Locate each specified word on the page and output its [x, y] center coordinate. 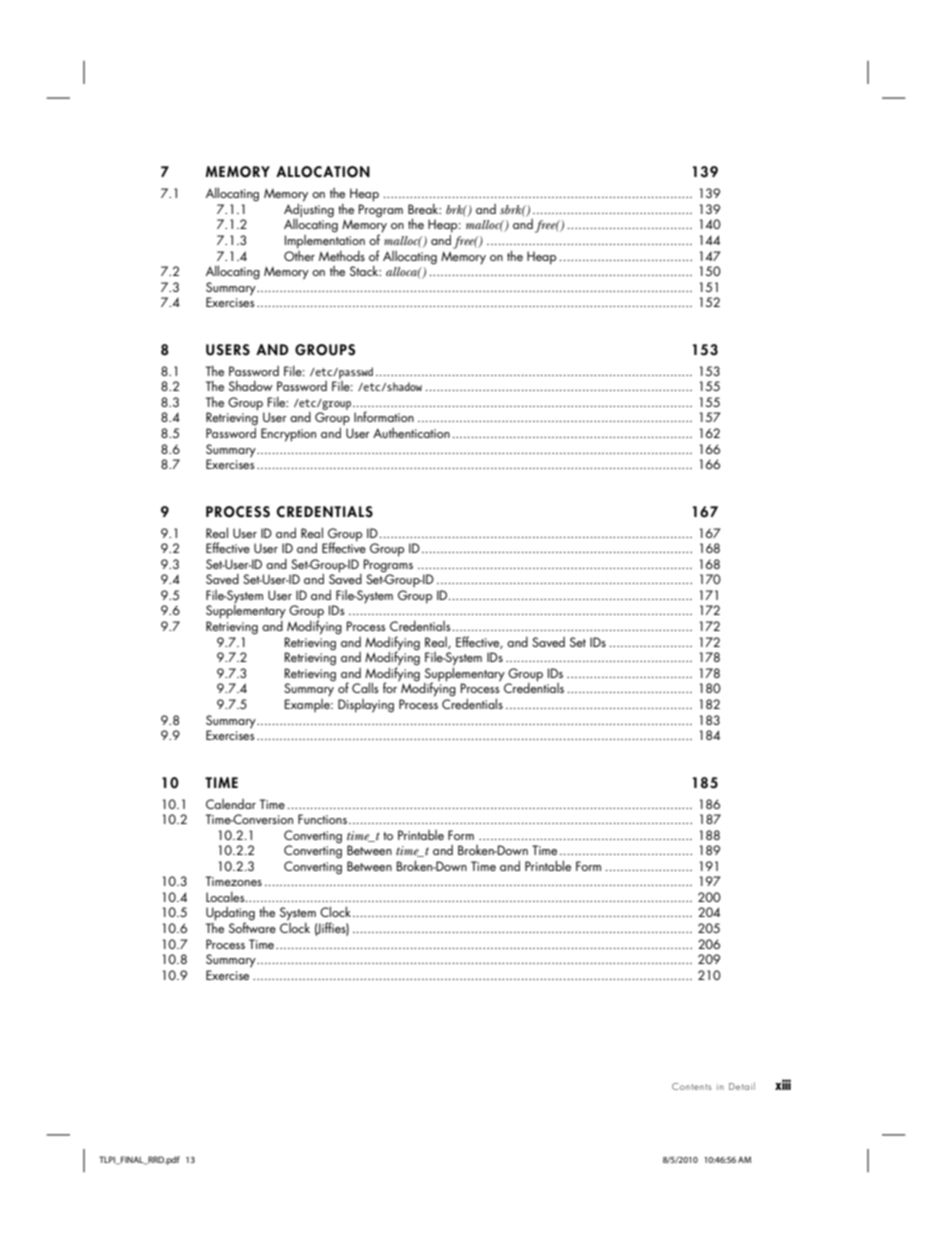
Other [299, 254]
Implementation [325, 240]
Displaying [366, 706]
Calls [365, 687]
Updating [230, 915]
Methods [342, 256]
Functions [322, 819]
